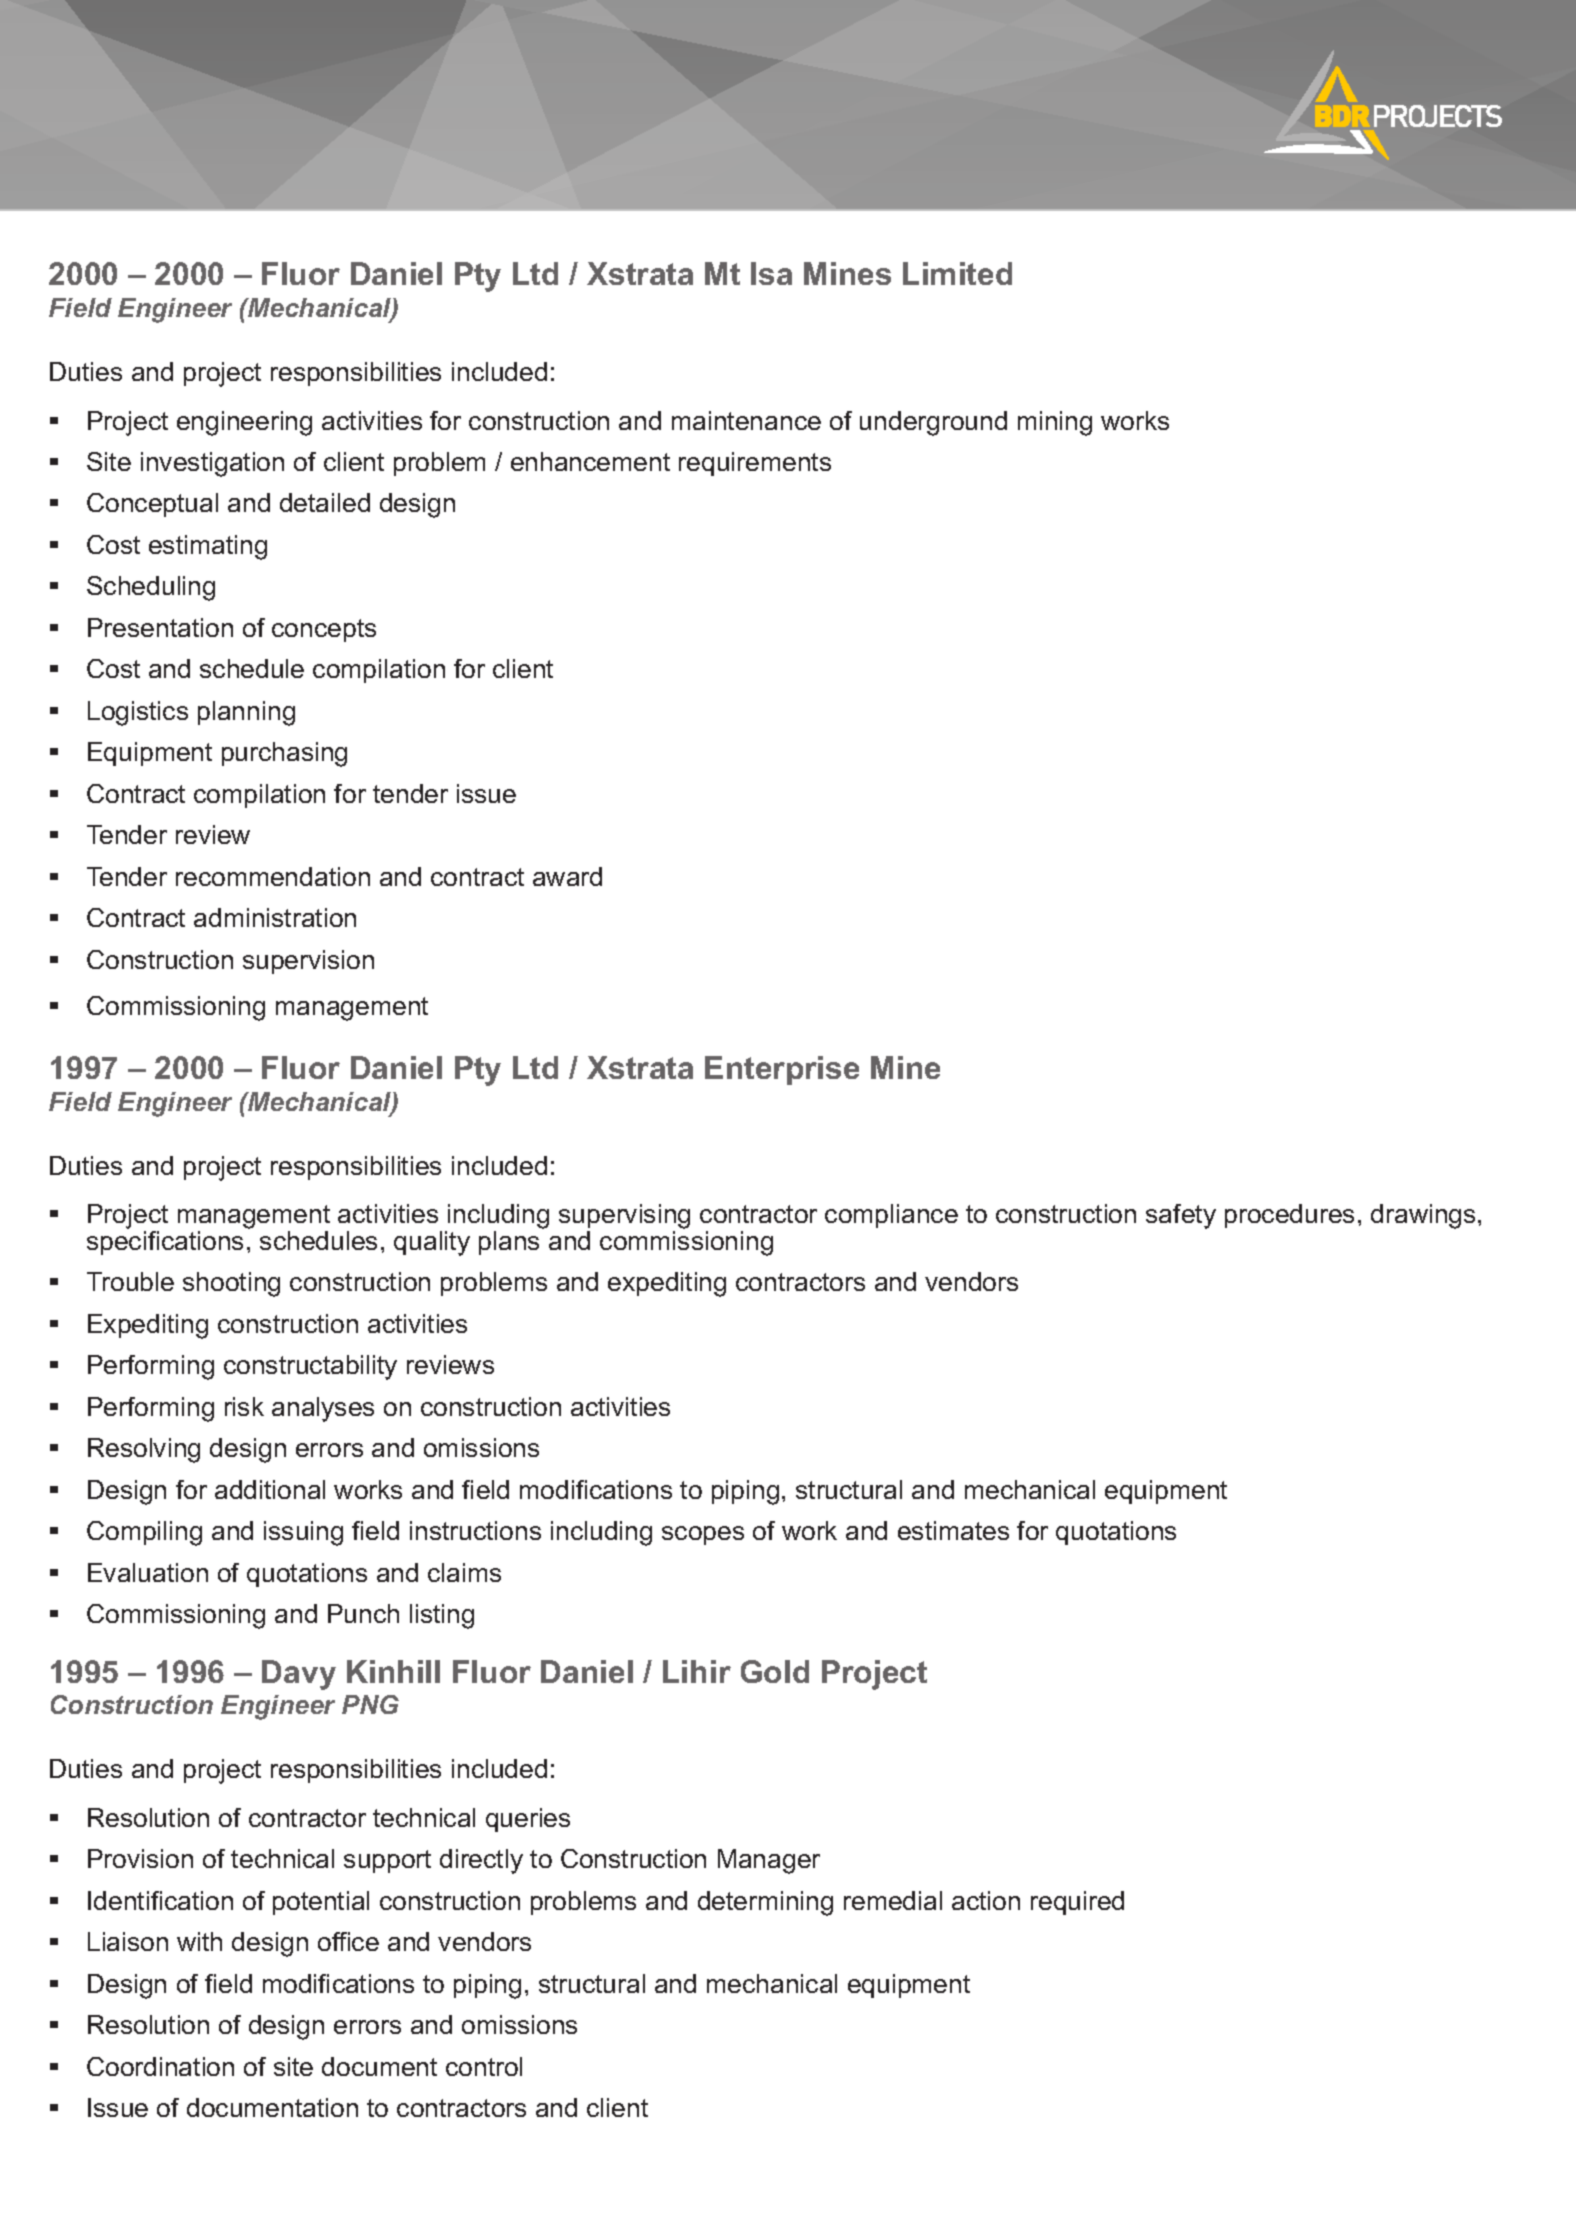 The width and height of the image is (1576, 2228). What do you see at coordinates (273, 876) in the image?
I see `recommendation` at bounding box center [273, 876].
